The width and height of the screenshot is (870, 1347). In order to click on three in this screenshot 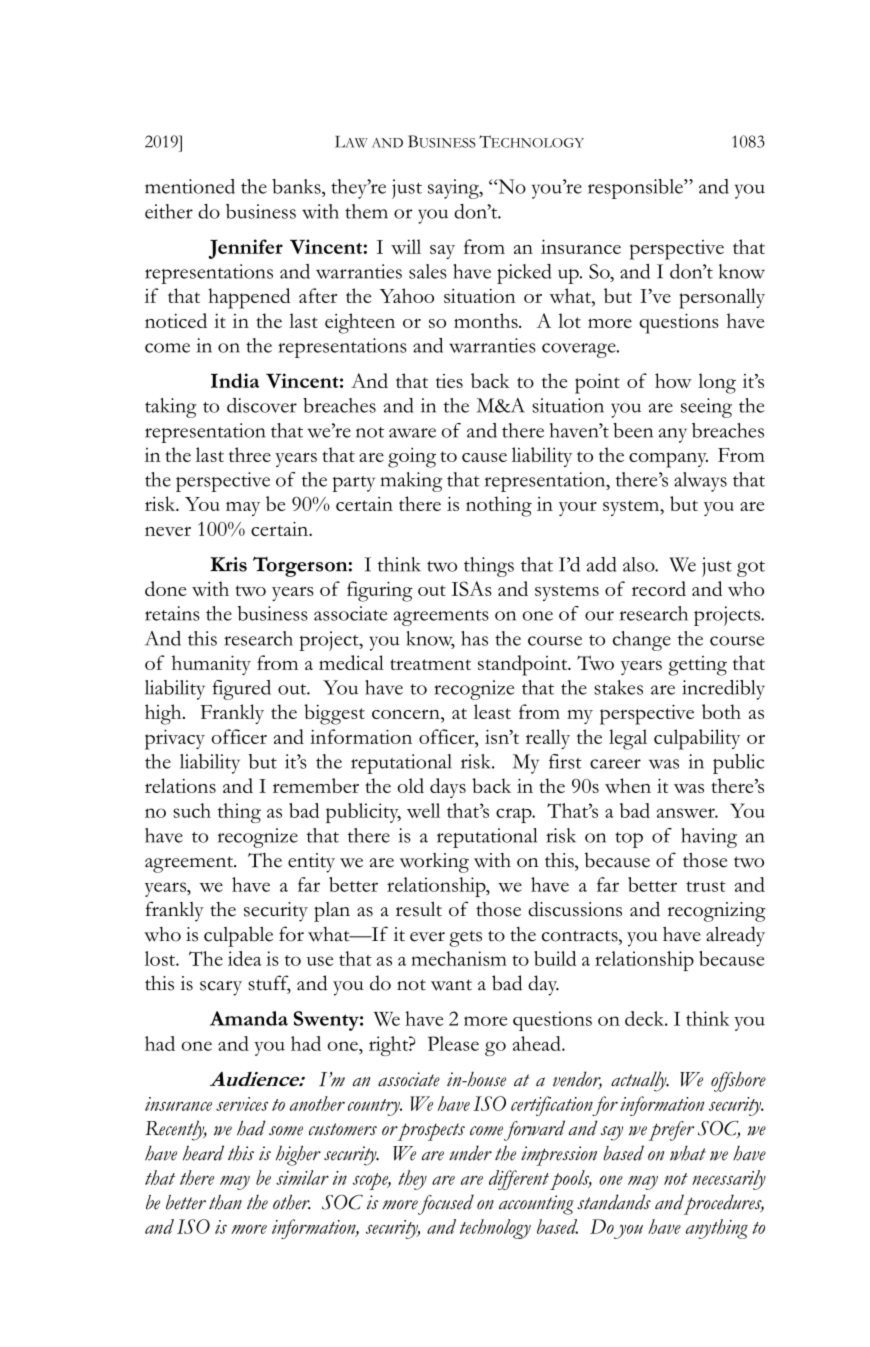, I will do `click(250, 454)`.
